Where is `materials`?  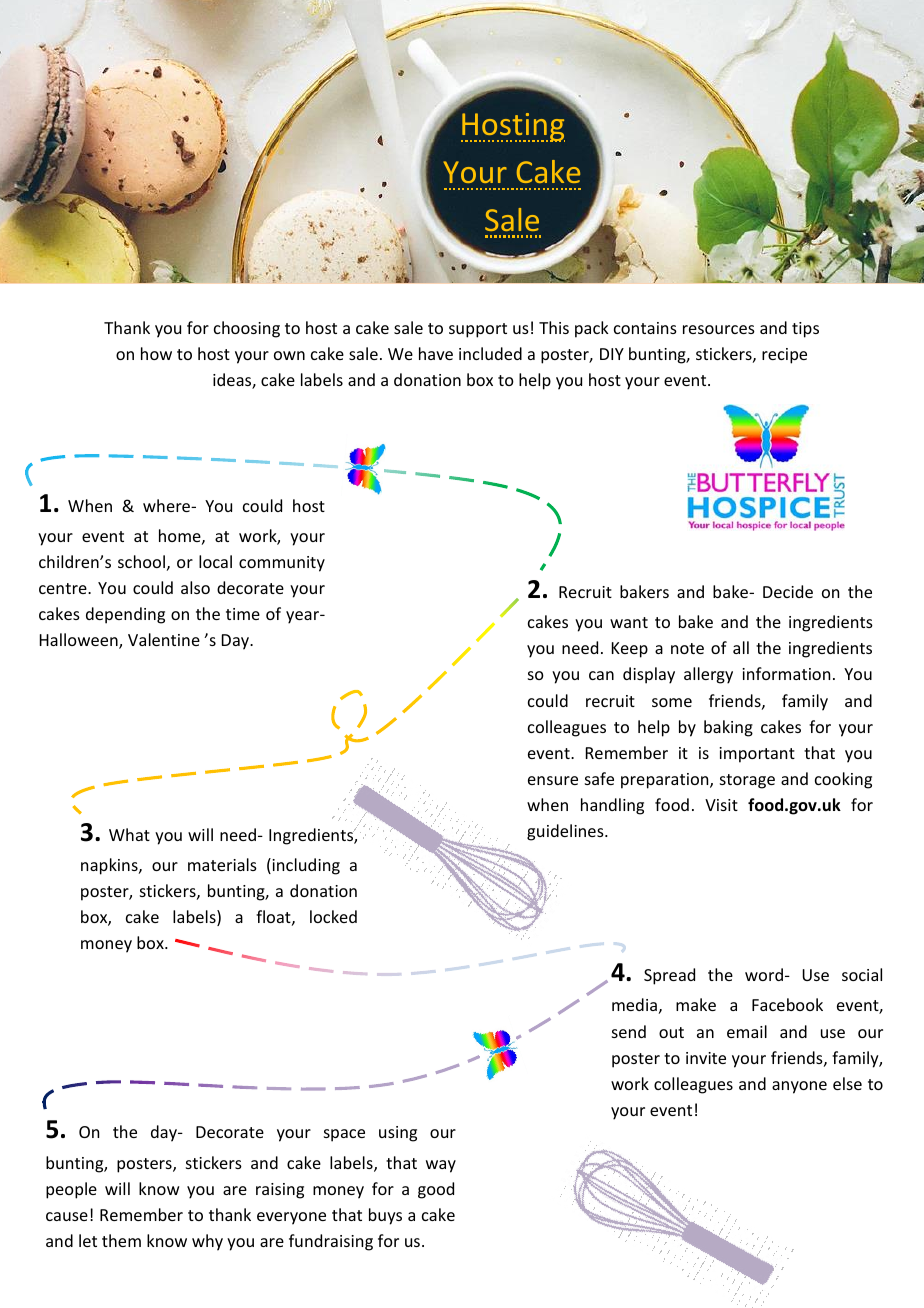
materials is located at coordinates (222, 864).
